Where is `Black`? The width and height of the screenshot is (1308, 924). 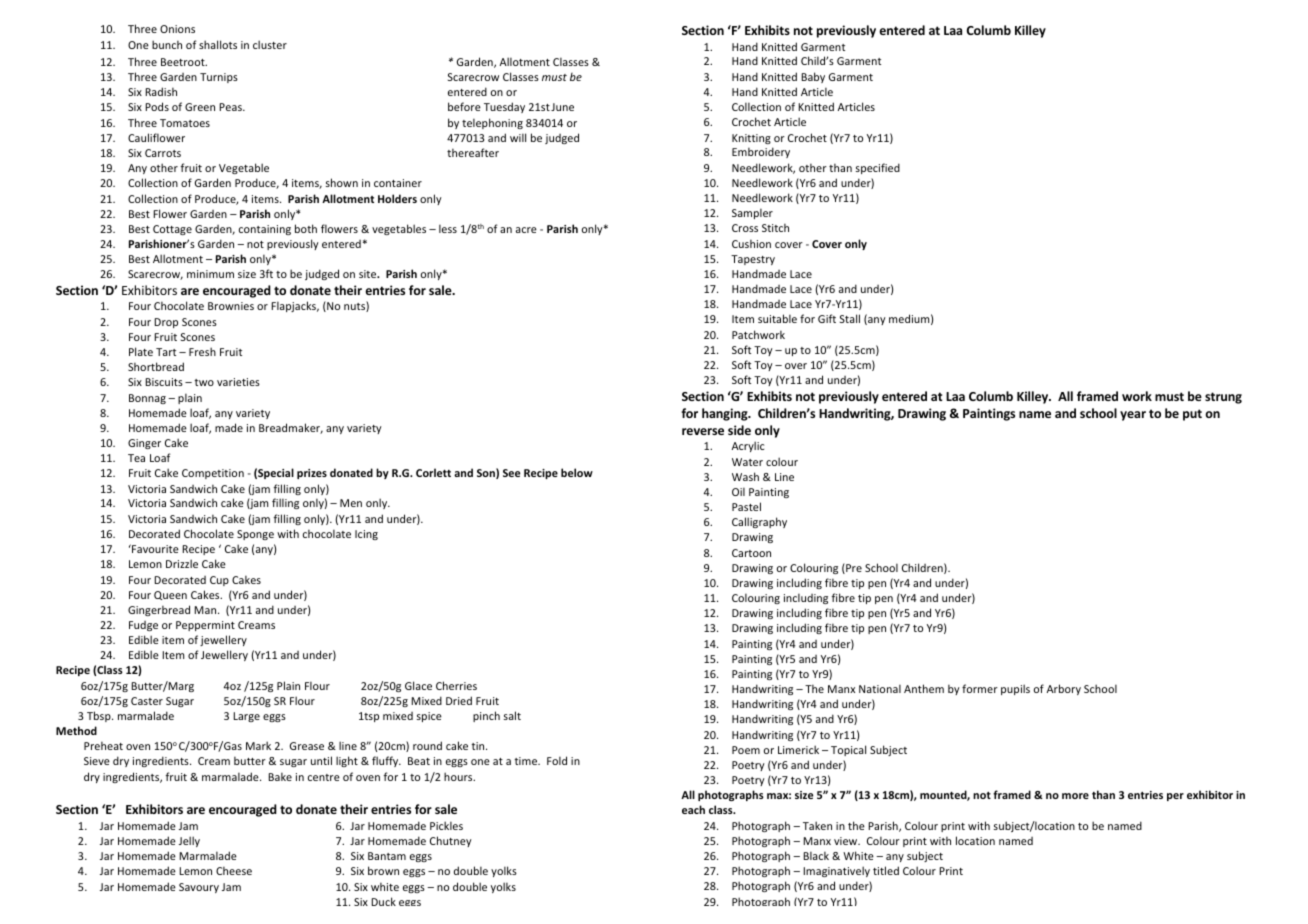
Black is located at coordinates (816, 855).
